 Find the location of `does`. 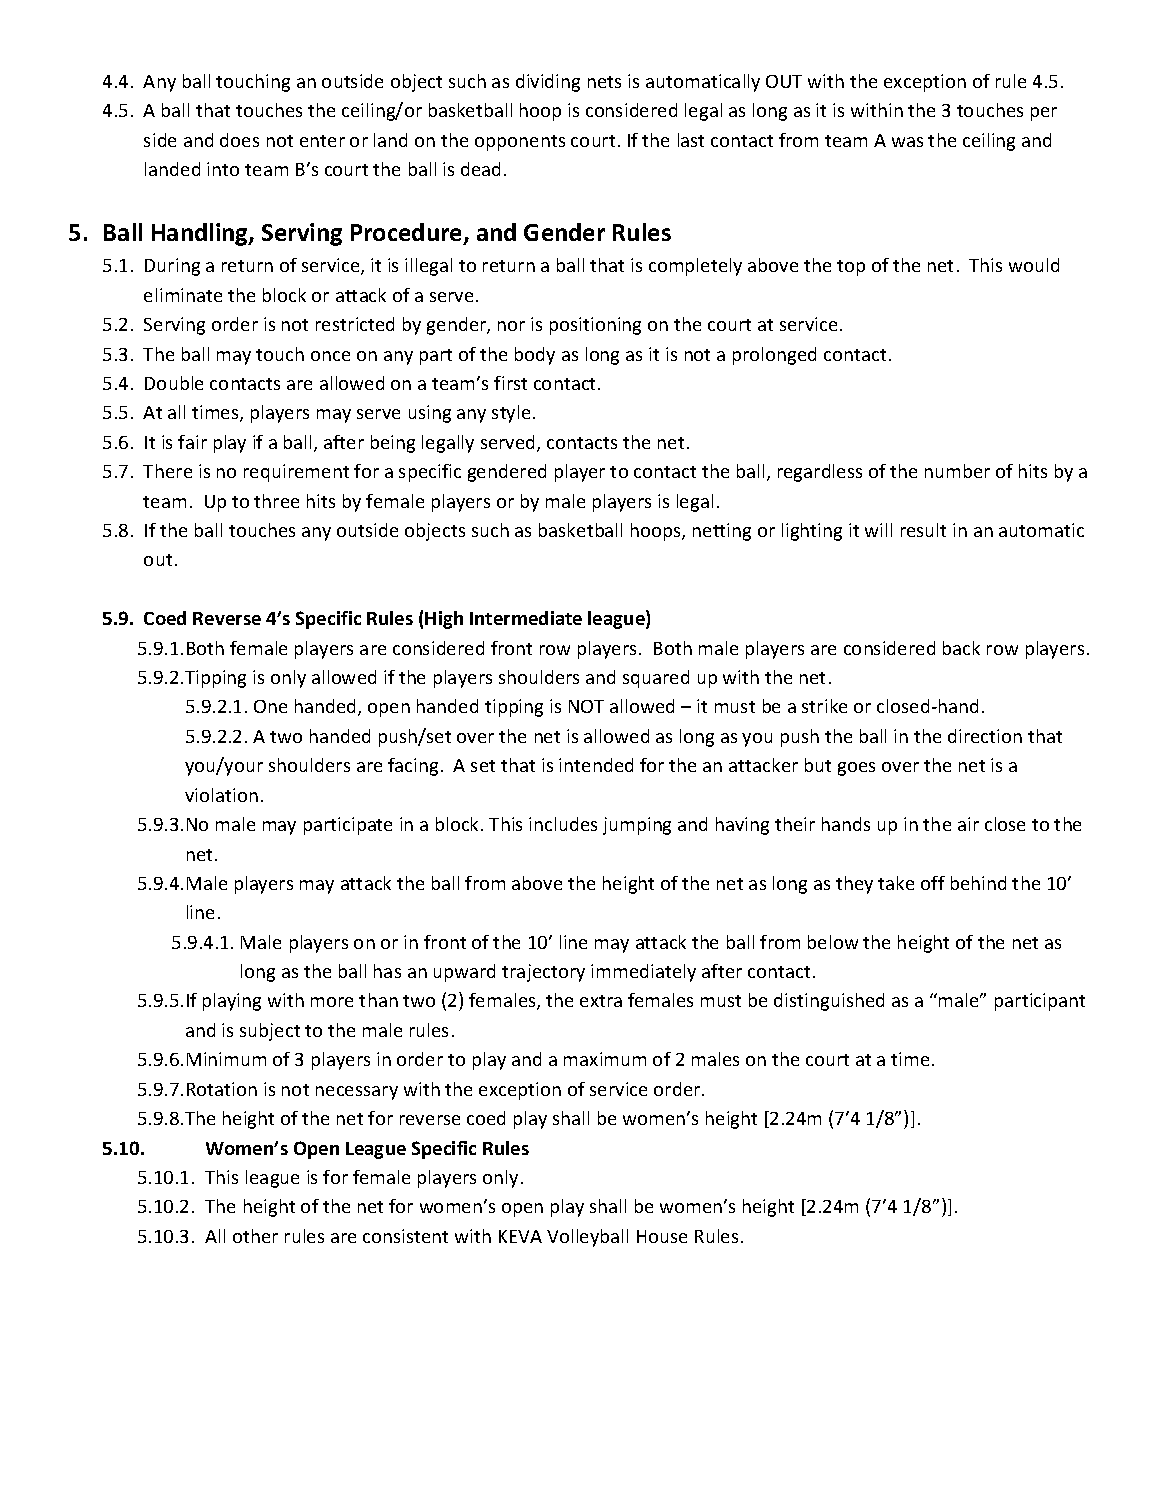

does is located at coordinates (239, 140).
